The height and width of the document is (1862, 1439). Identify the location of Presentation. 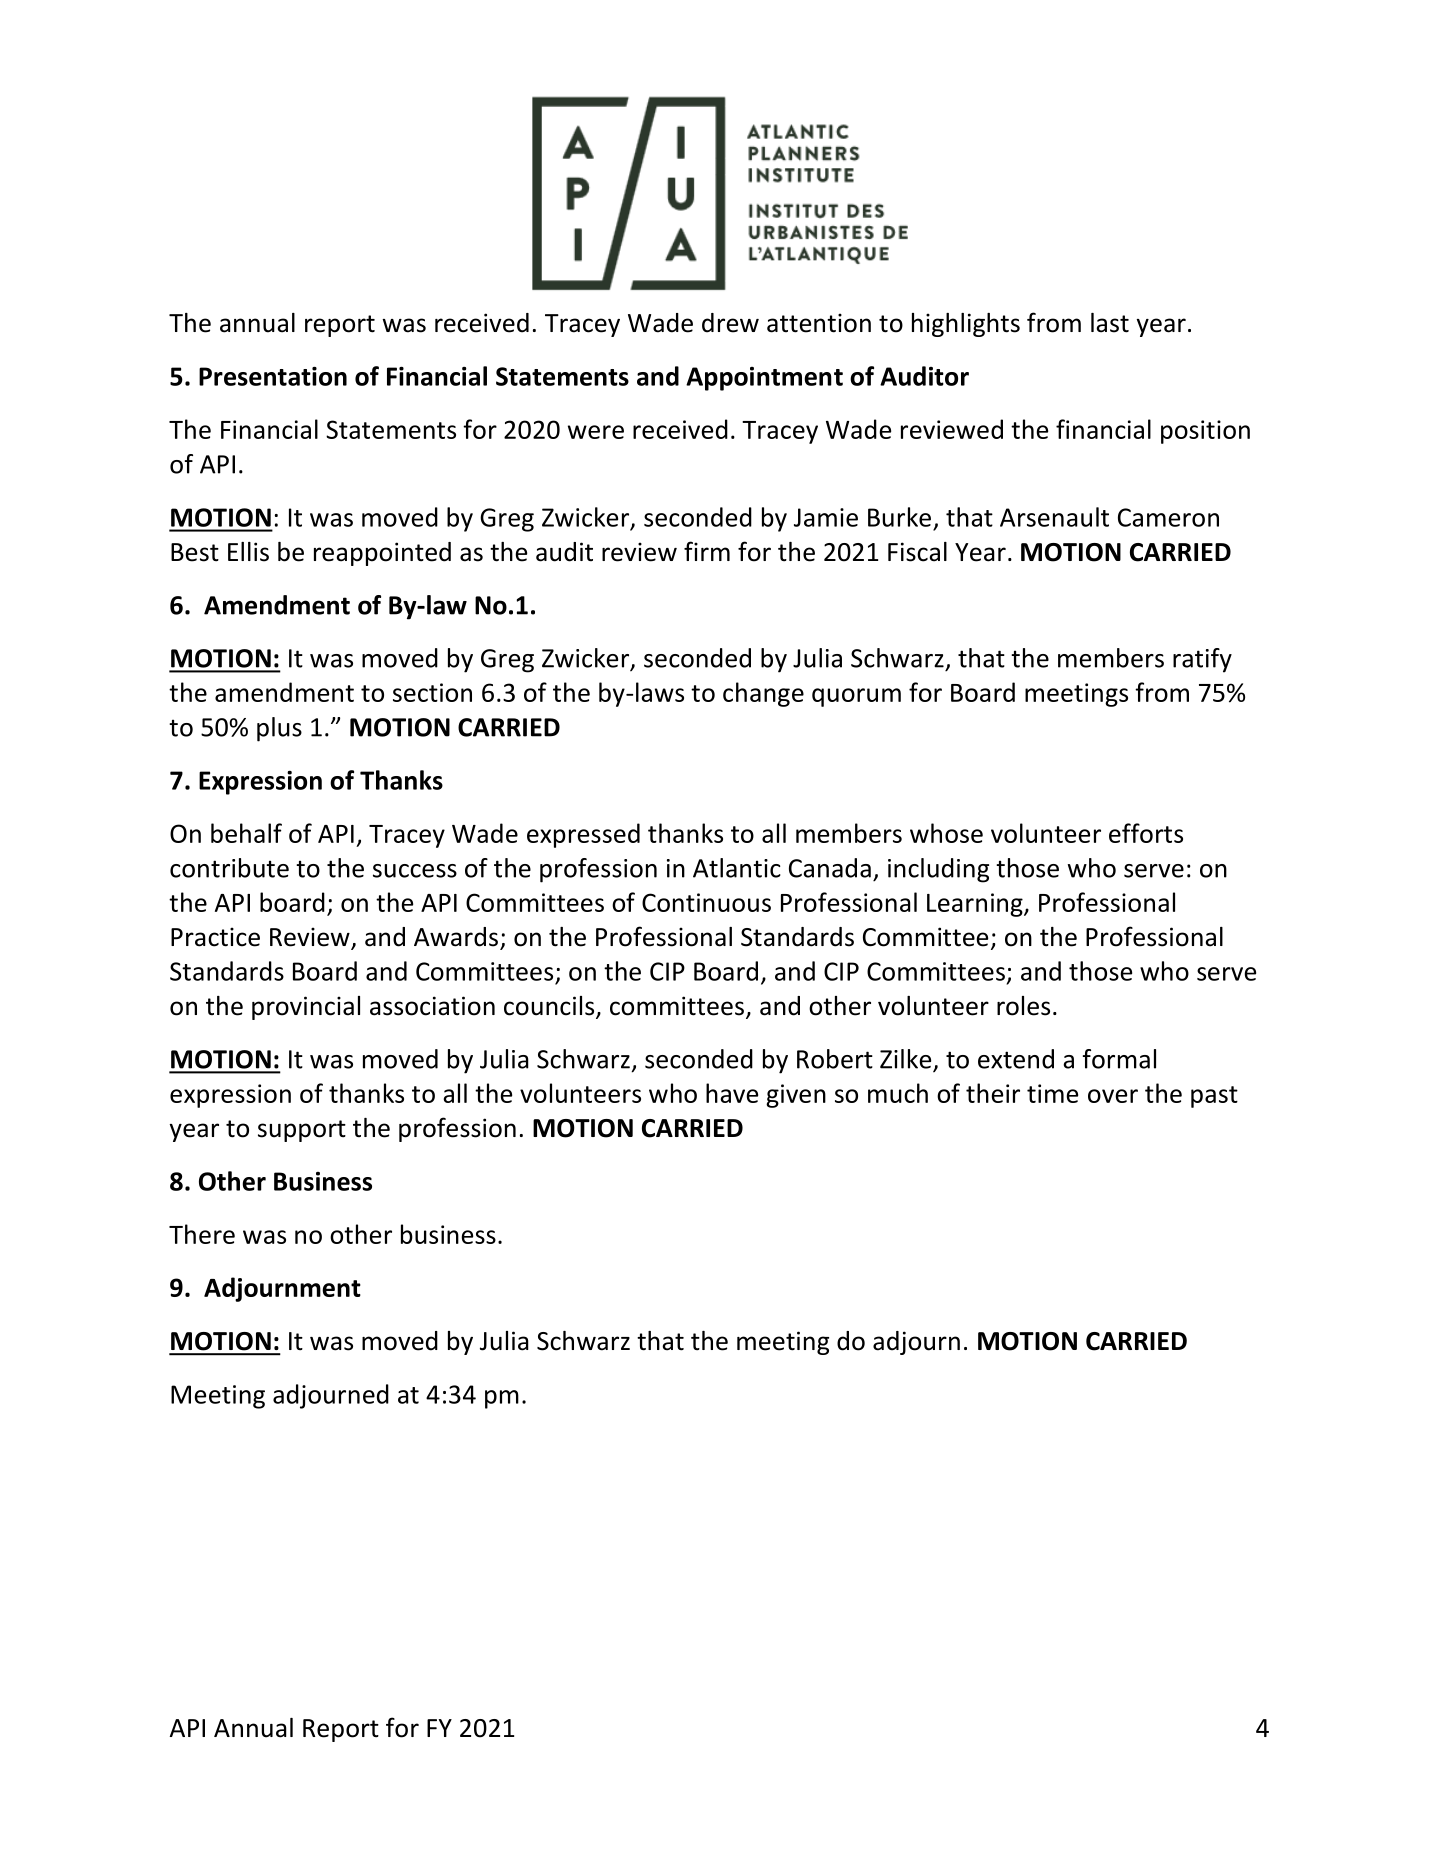
(273, 376).
